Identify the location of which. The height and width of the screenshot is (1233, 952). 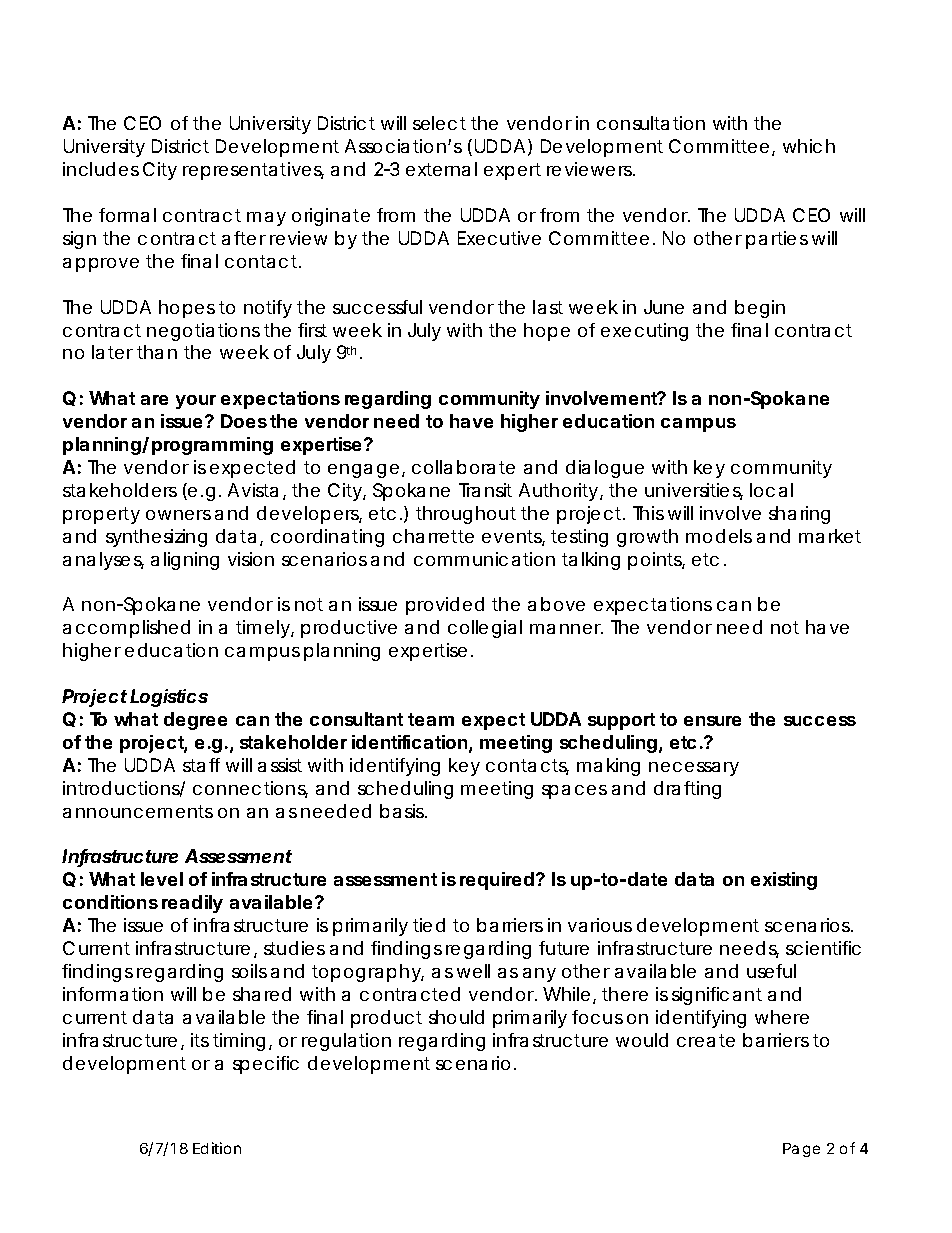
(809, 146).
